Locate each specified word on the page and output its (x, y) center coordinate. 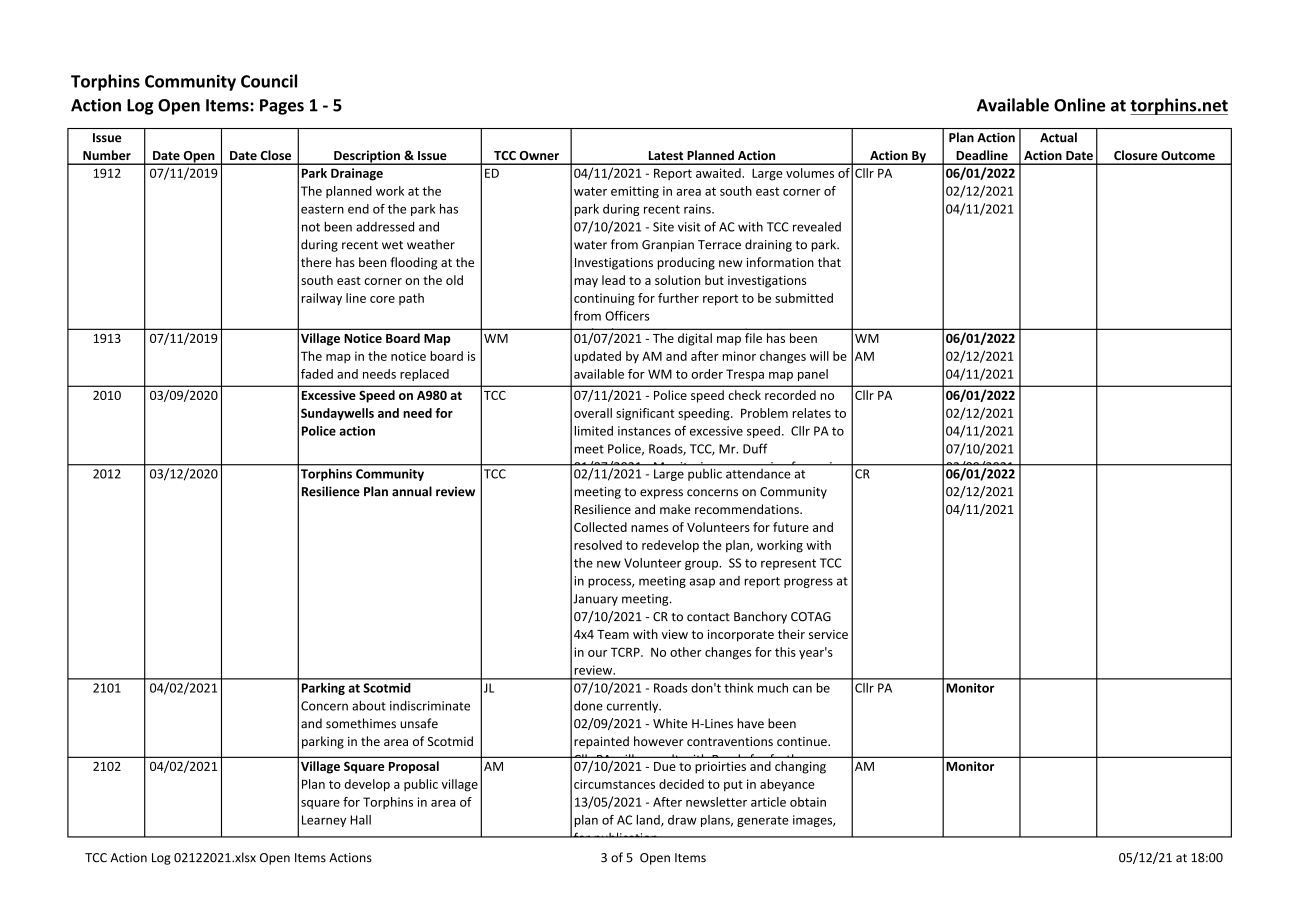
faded (317, 374)
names (649, 528)
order (707, 374)
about (369, 705)
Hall (361, 820)
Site (663, 227)
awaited (719, 173)
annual (412, 491)
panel (813, 375)
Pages (282, 107)
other (686, 652)
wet (392, 245)
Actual (1058, 137)
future (791, 527)
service (828, 634)
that (829, 262)
